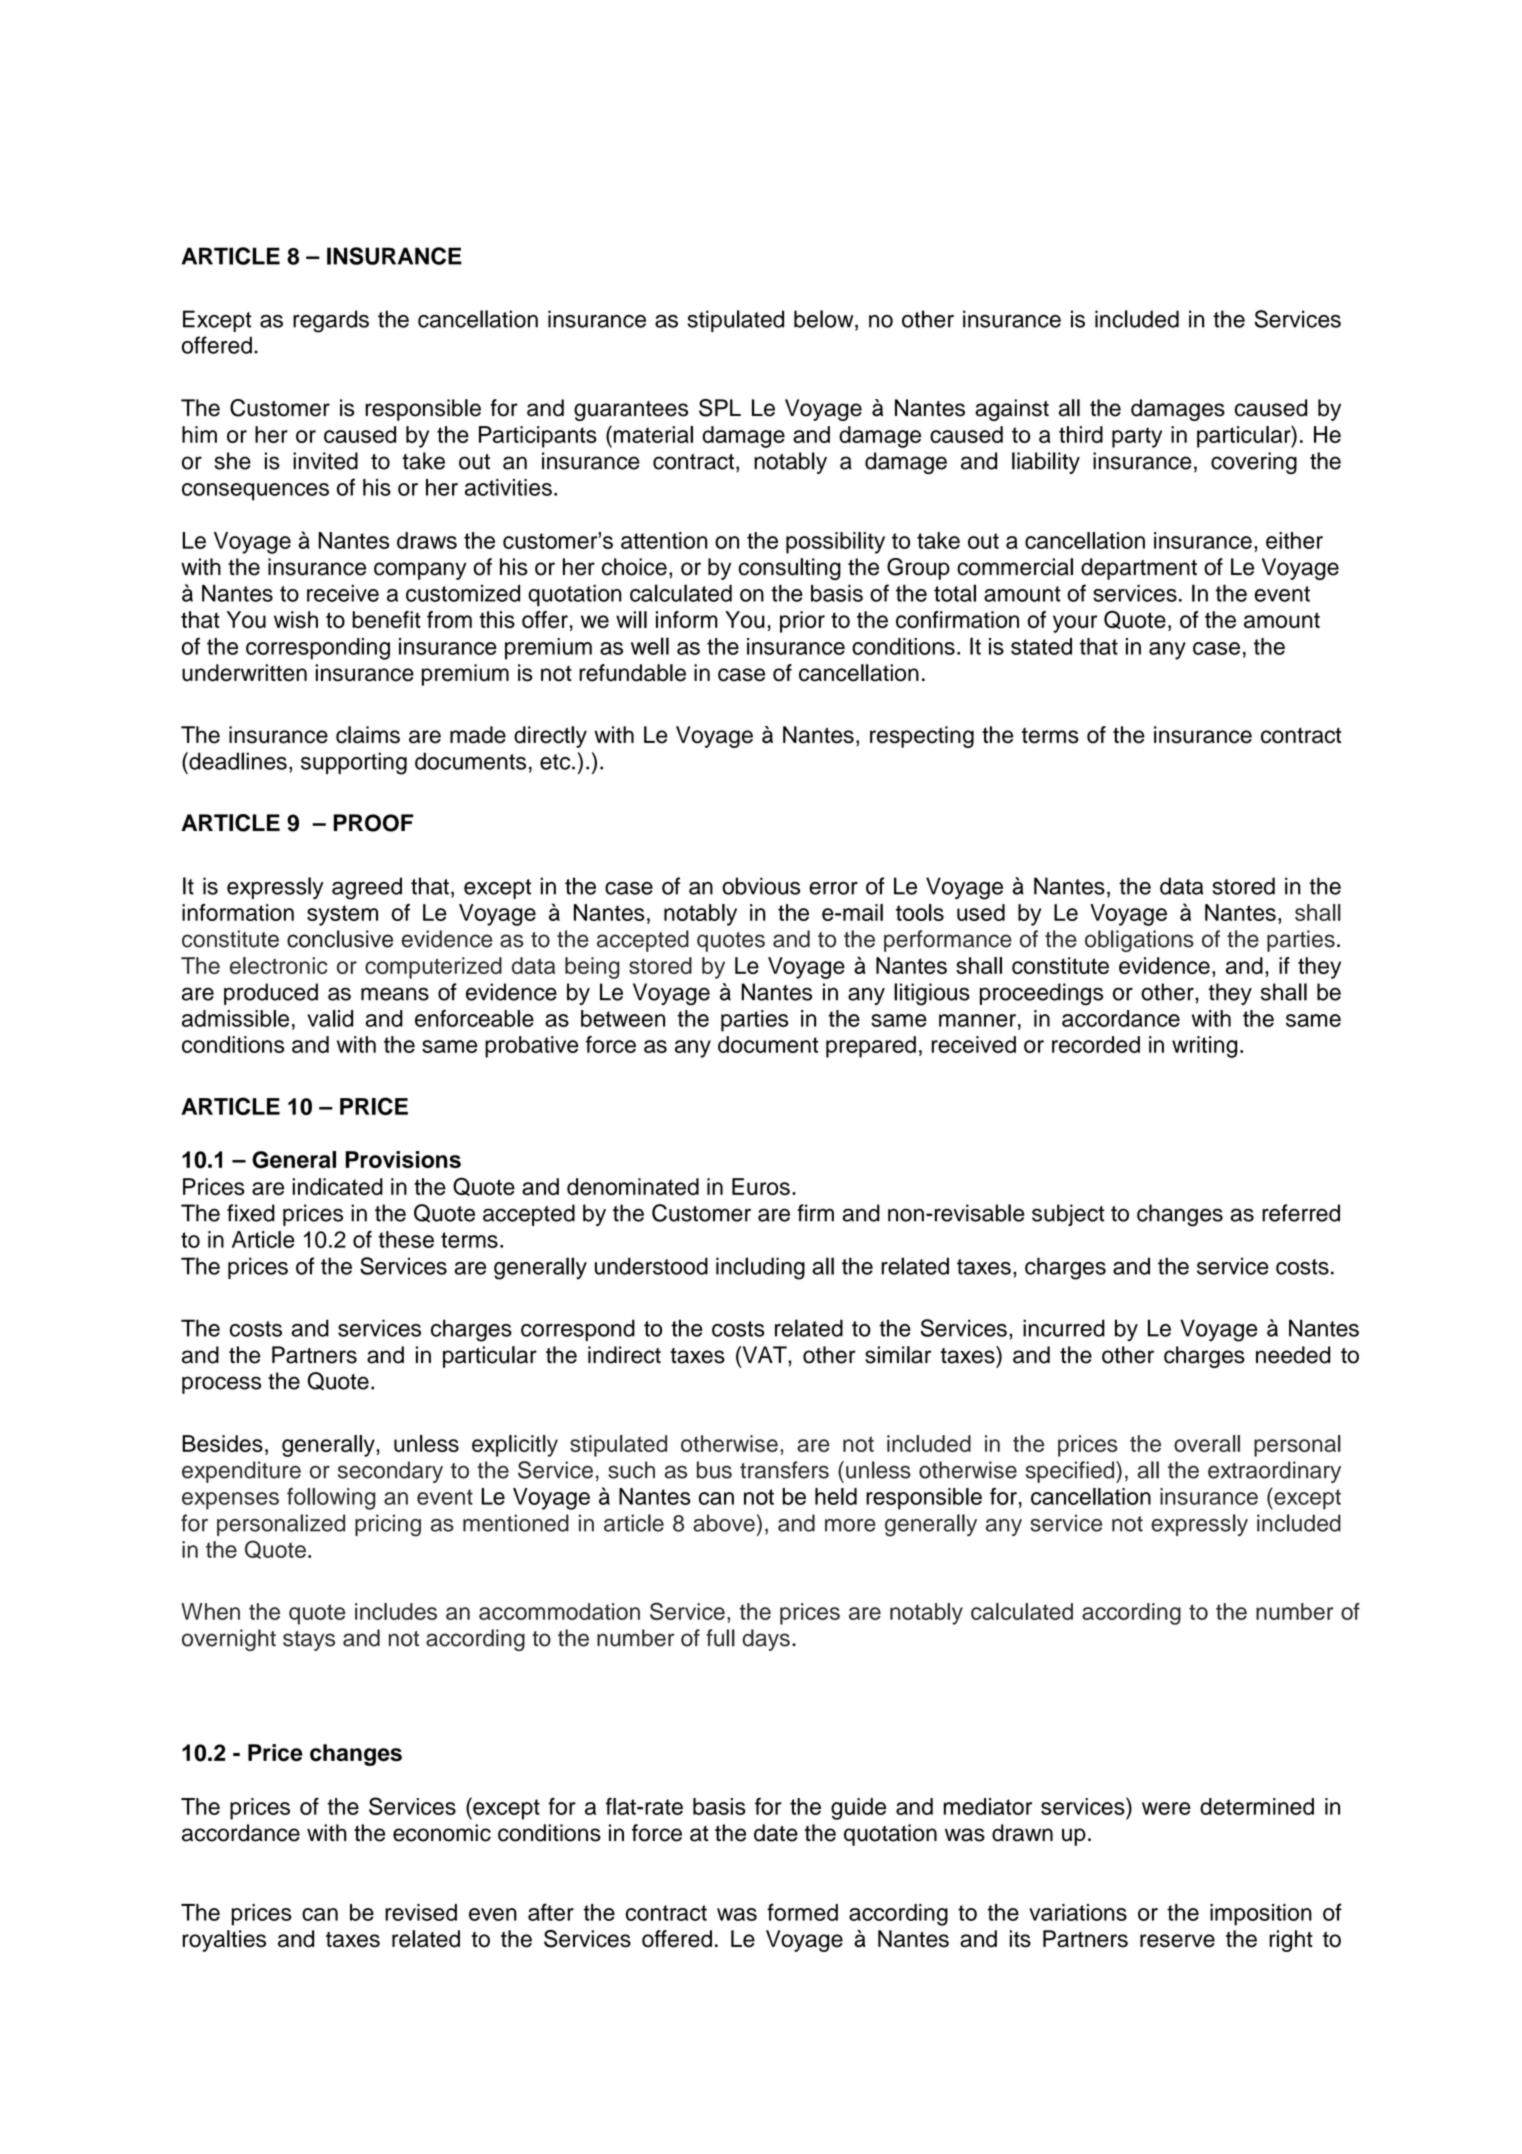  I want to click on formed, so click(802, 1912).
